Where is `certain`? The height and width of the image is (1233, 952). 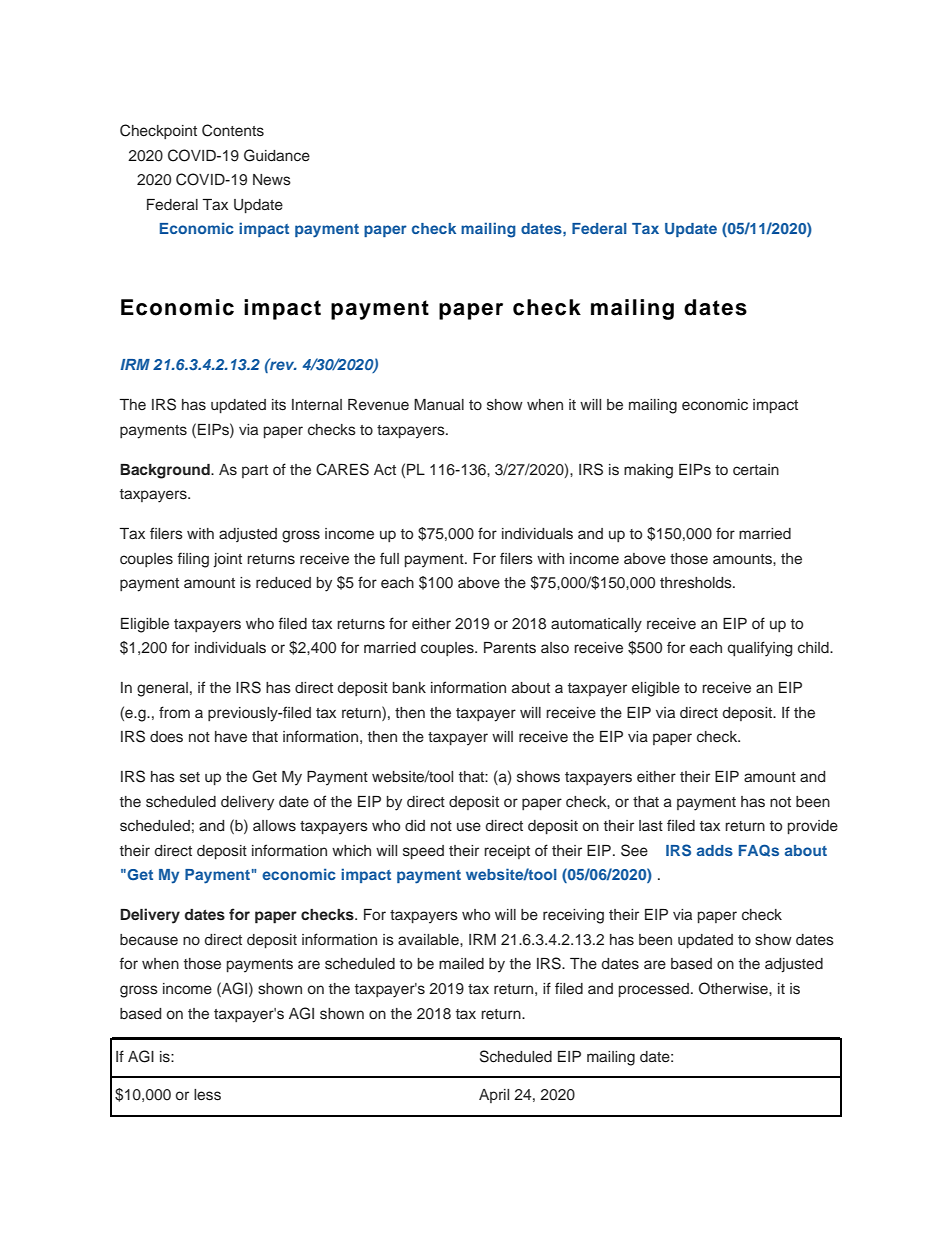 certain is located at coordinates (756, 470).
